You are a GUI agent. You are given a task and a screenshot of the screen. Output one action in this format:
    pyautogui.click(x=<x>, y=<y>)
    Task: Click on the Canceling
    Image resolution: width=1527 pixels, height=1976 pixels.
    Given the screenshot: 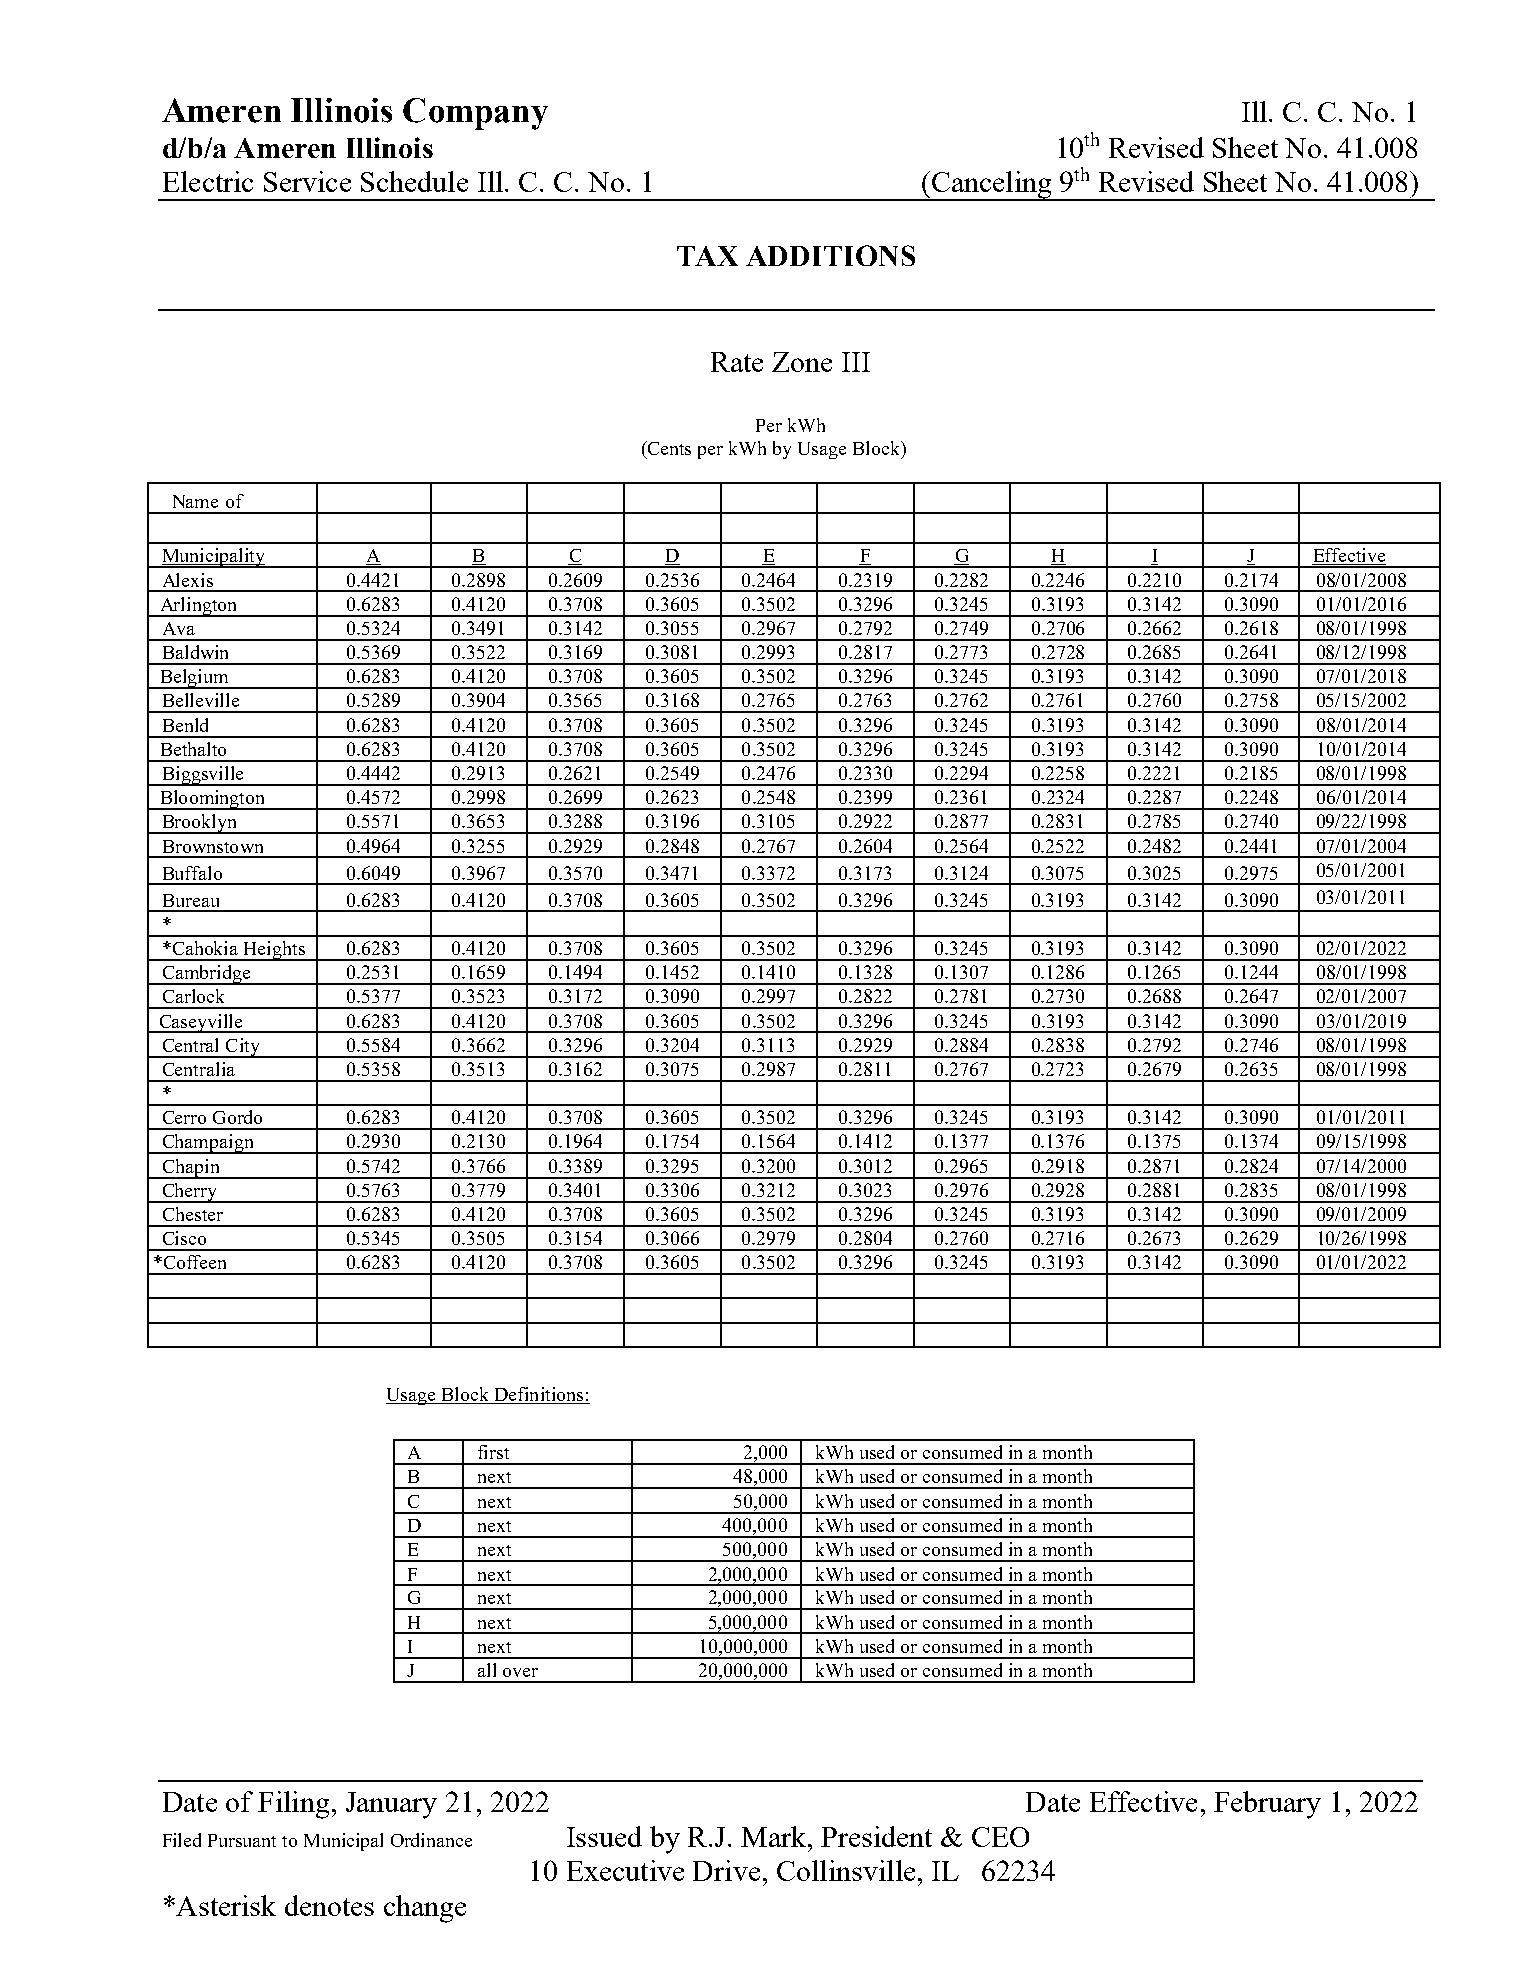 What is the action you would take?
    pyautogui.click(x=991, y=186)
